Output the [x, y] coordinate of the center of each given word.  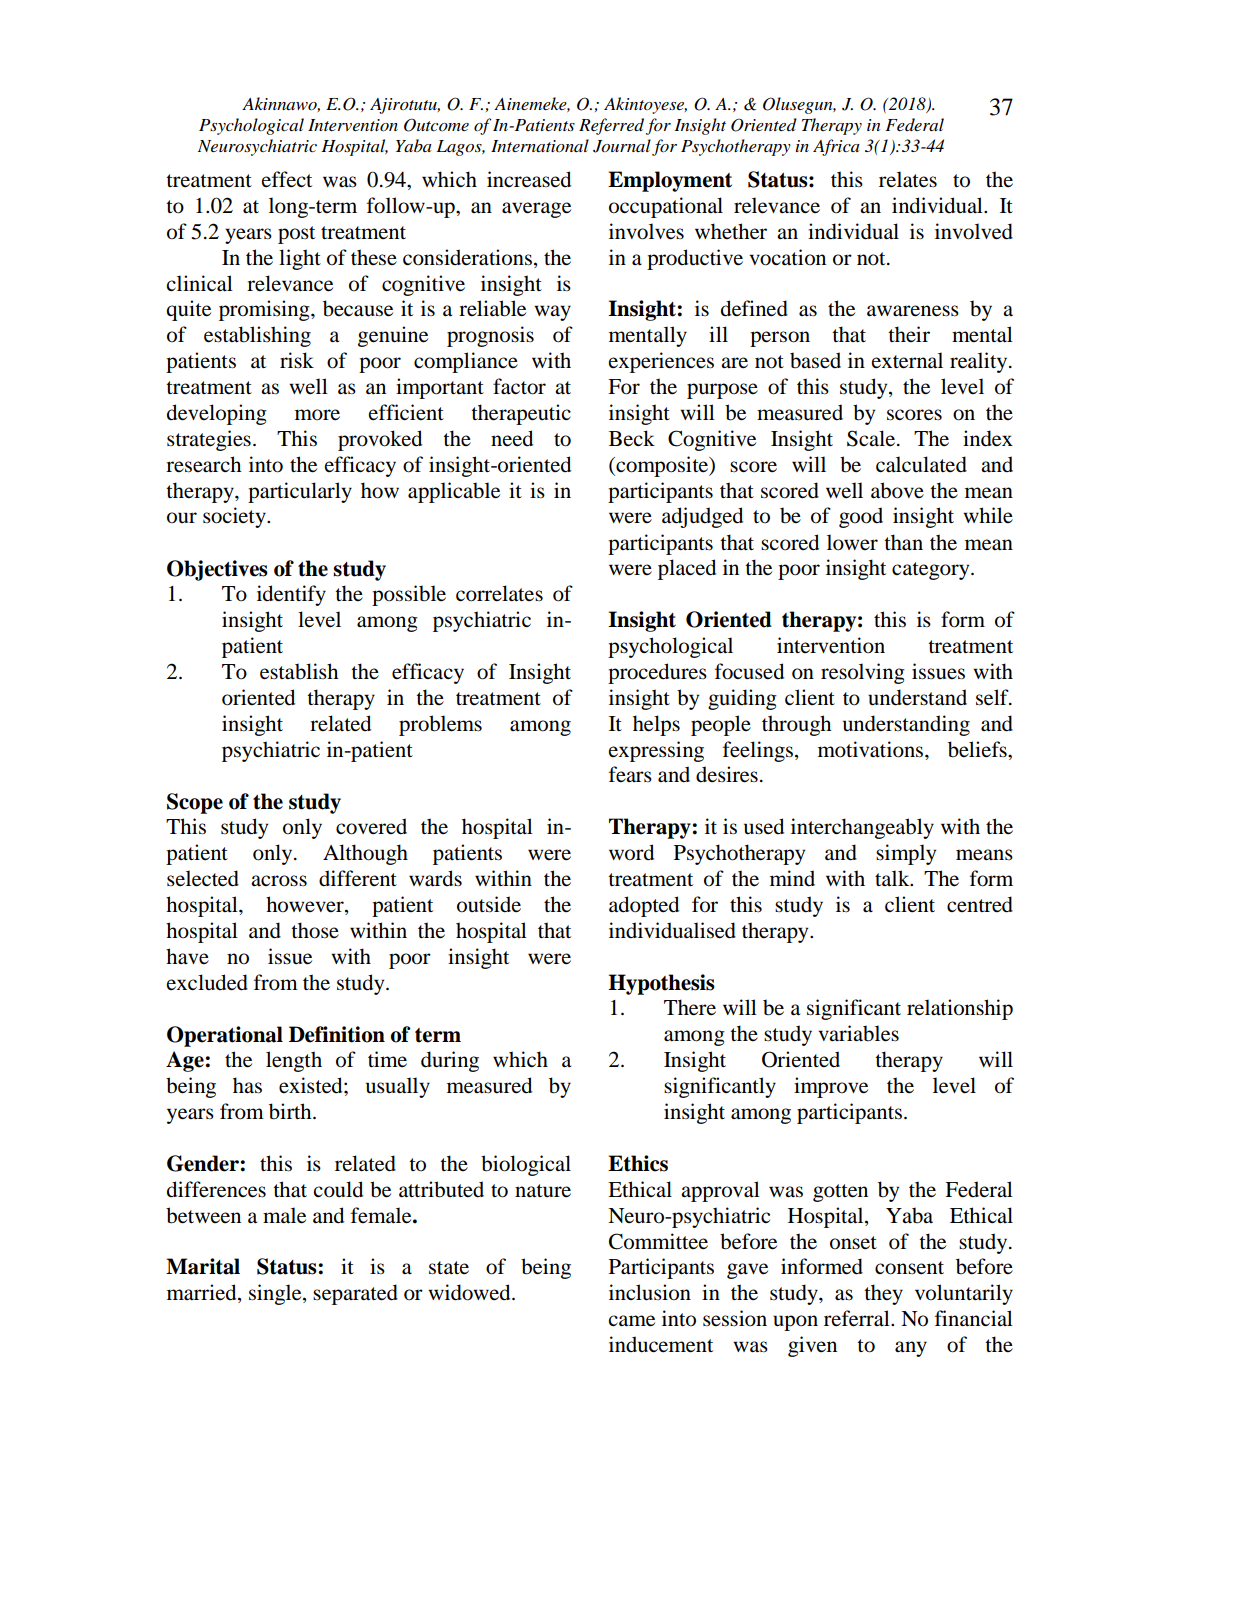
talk [893, 878]
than [903, 542]
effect [287, 179]
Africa [836, 147]
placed [687, 569]
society [235, 517]
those [315, 930]
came [631, 1321]
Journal [622, 146]
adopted [644, 906]
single [276, 1294]
